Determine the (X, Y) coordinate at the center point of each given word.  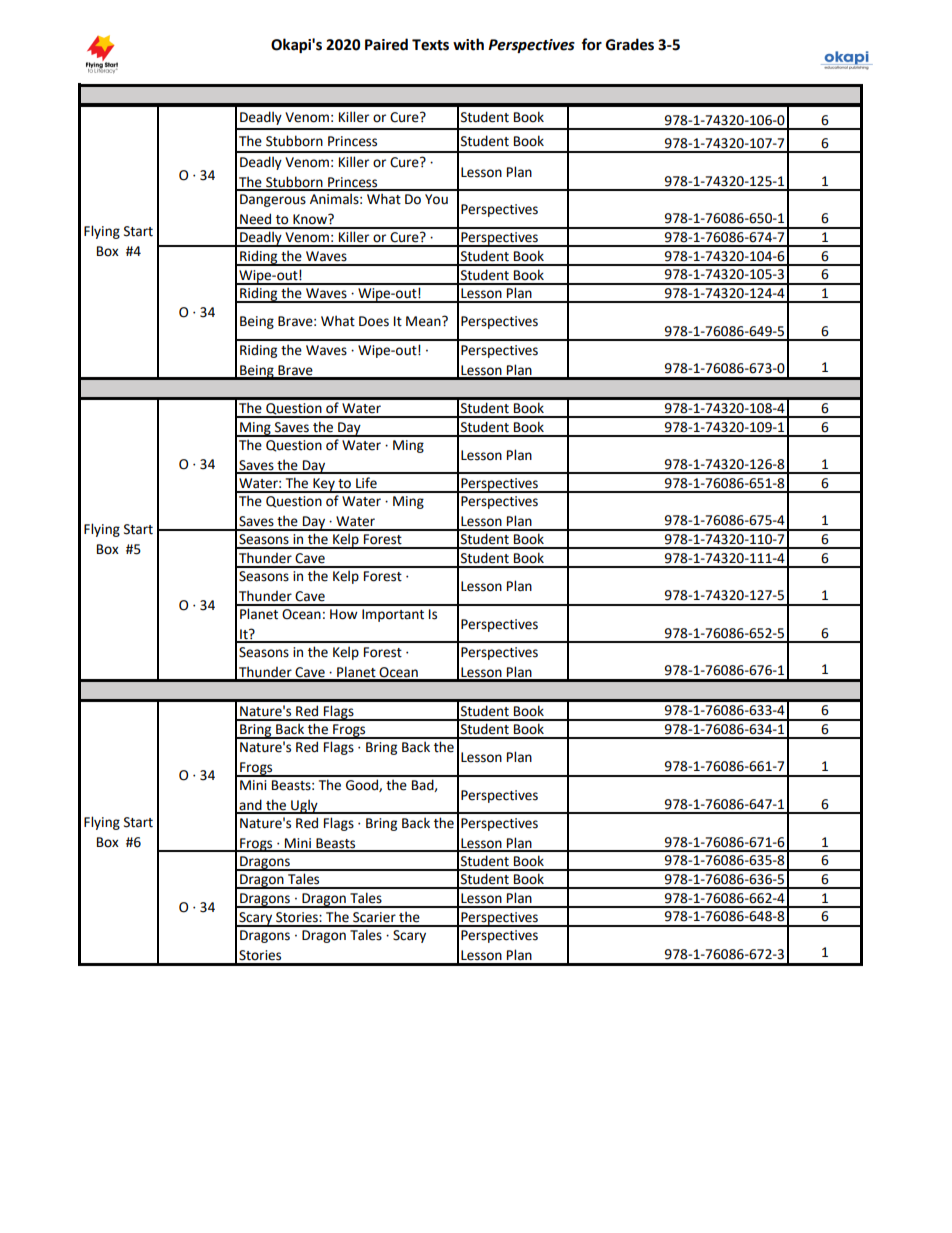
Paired (386, 44)
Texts (430, 45)
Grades (630, 44)
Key (324, 485)
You (436, 199)
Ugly (304, 806)
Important (393, 615)
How (344, 614)
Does (374, 321)
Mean (424, 321)
